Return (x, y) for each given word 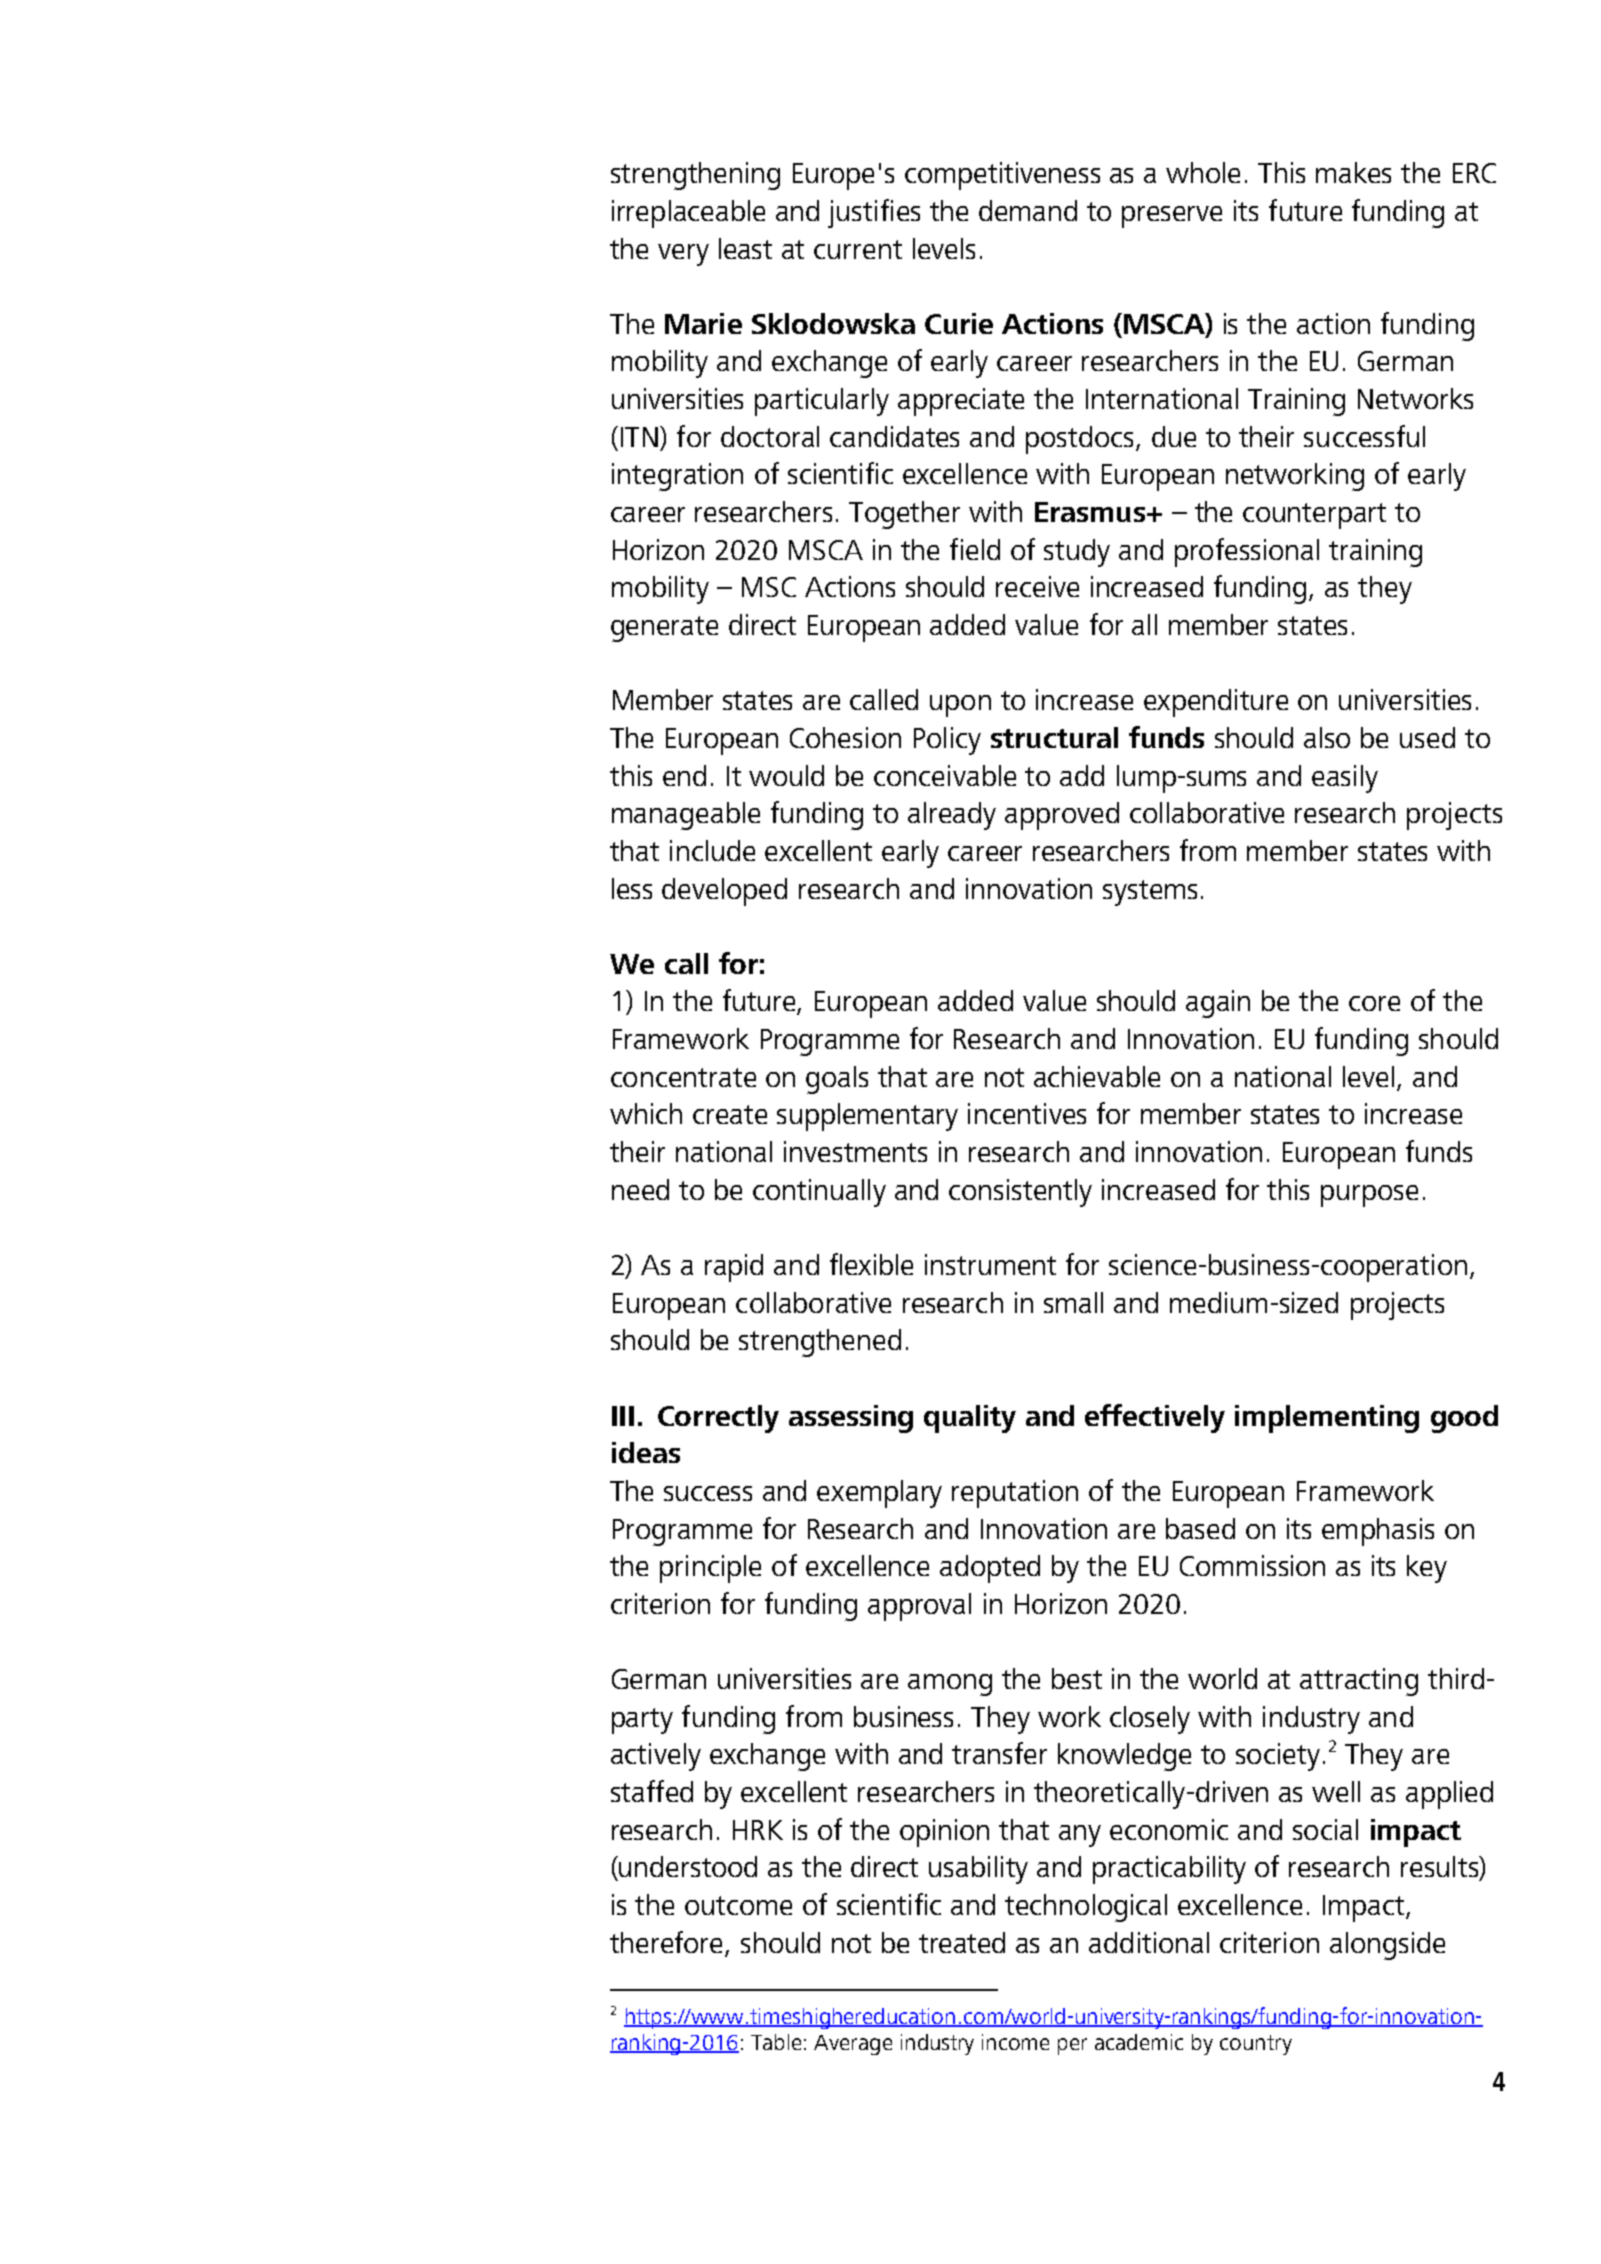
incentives (1027, 1113)
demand (1028, 210)
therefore (668, 1943)
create (730, 1114)
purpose (1369, 1196)
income (1015, 2042)
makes (1353, 172)
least (745, 248)
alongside (1387, 1946)
